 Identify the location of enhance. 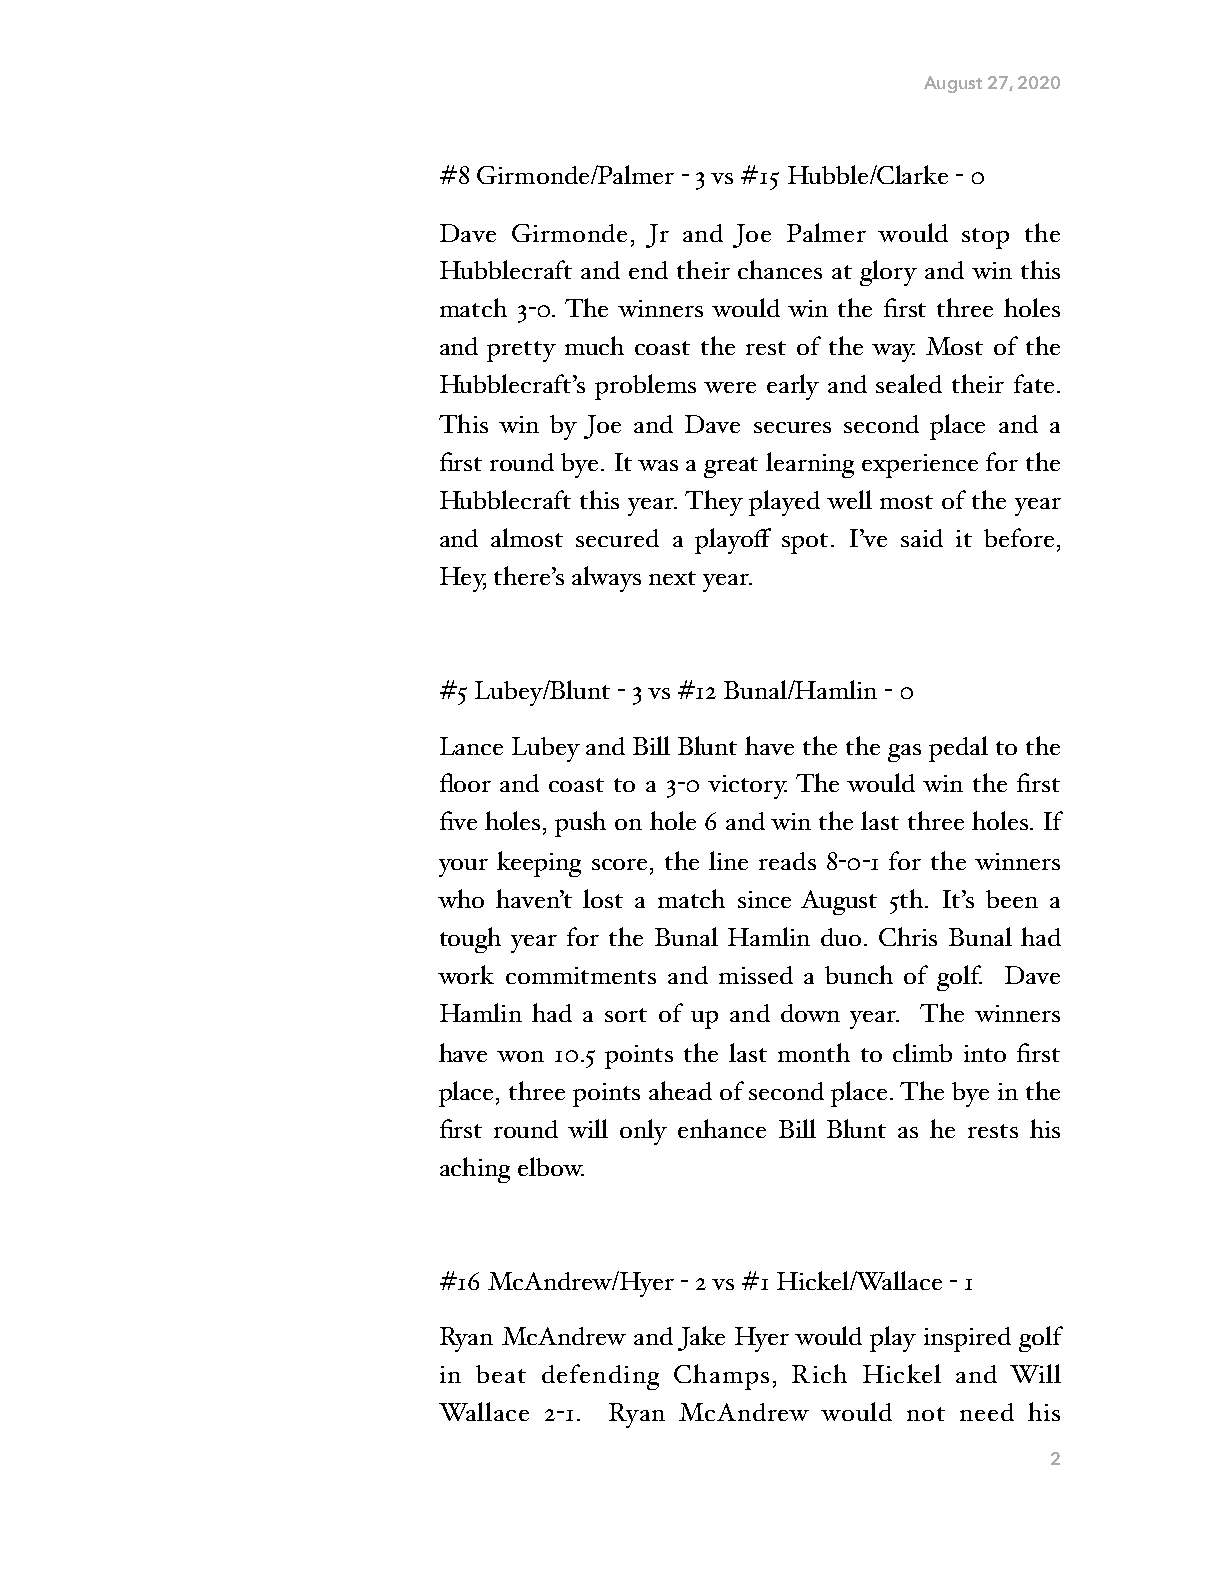
(722, 1128).
